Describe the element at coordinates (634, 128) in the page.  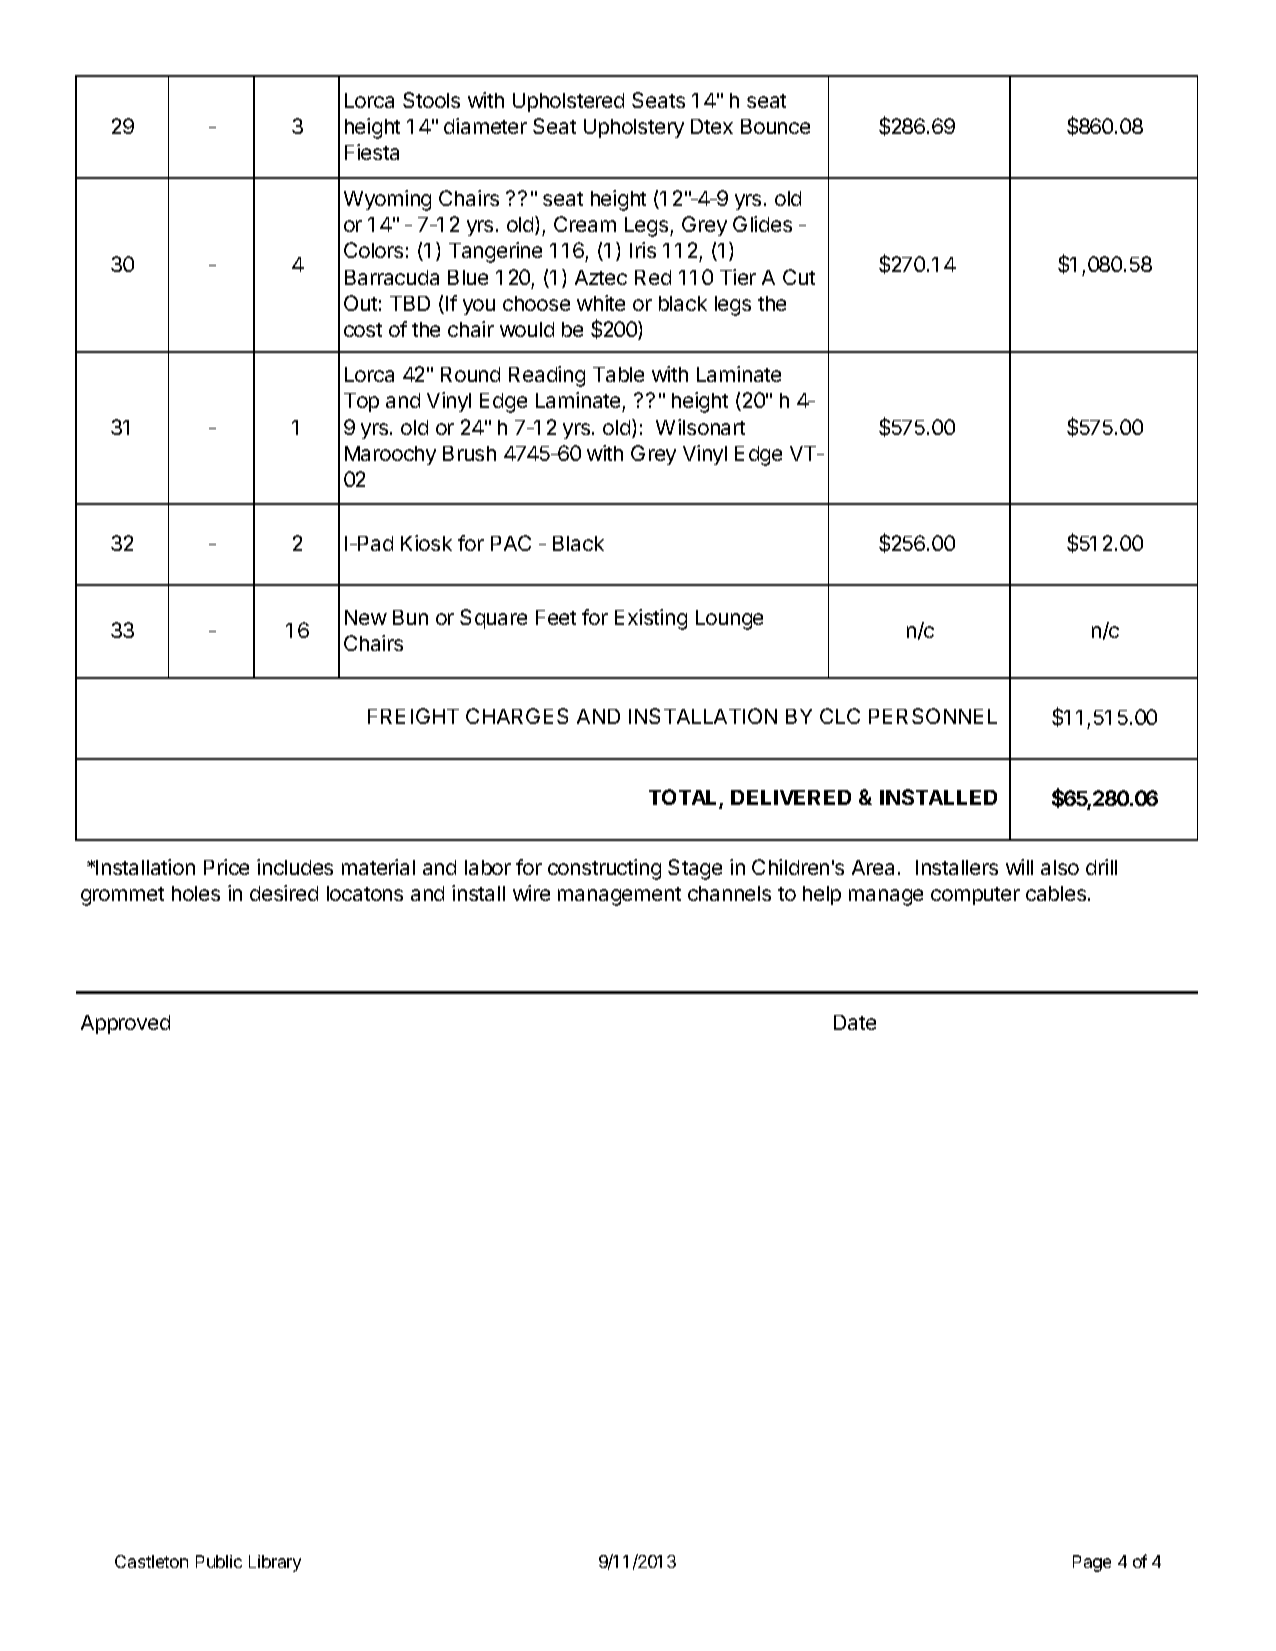
I see `Upholstery` at that location.
